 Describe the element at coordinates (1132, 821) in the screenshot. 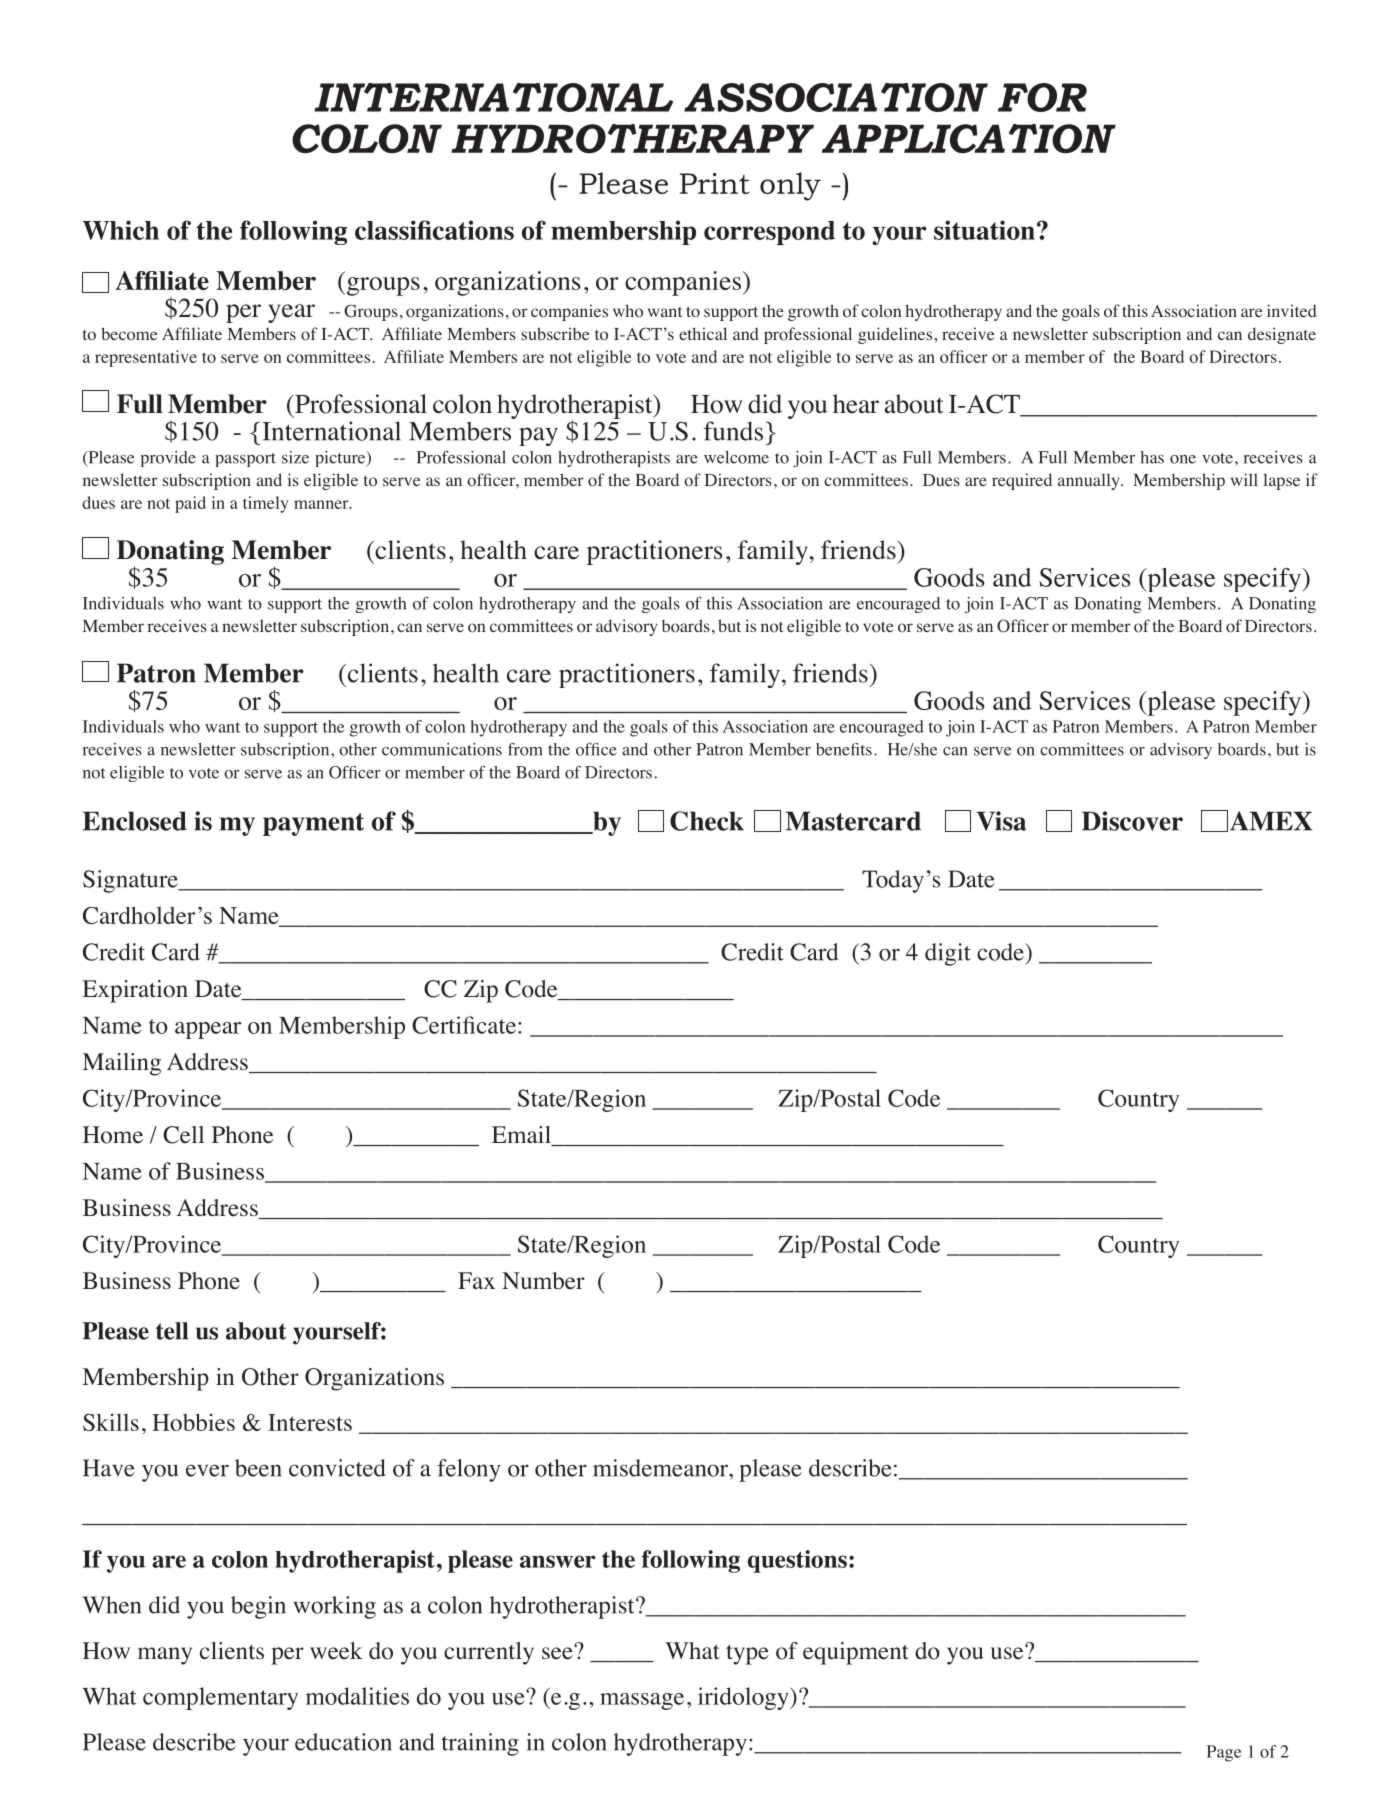

I see `Discover` at that location.
